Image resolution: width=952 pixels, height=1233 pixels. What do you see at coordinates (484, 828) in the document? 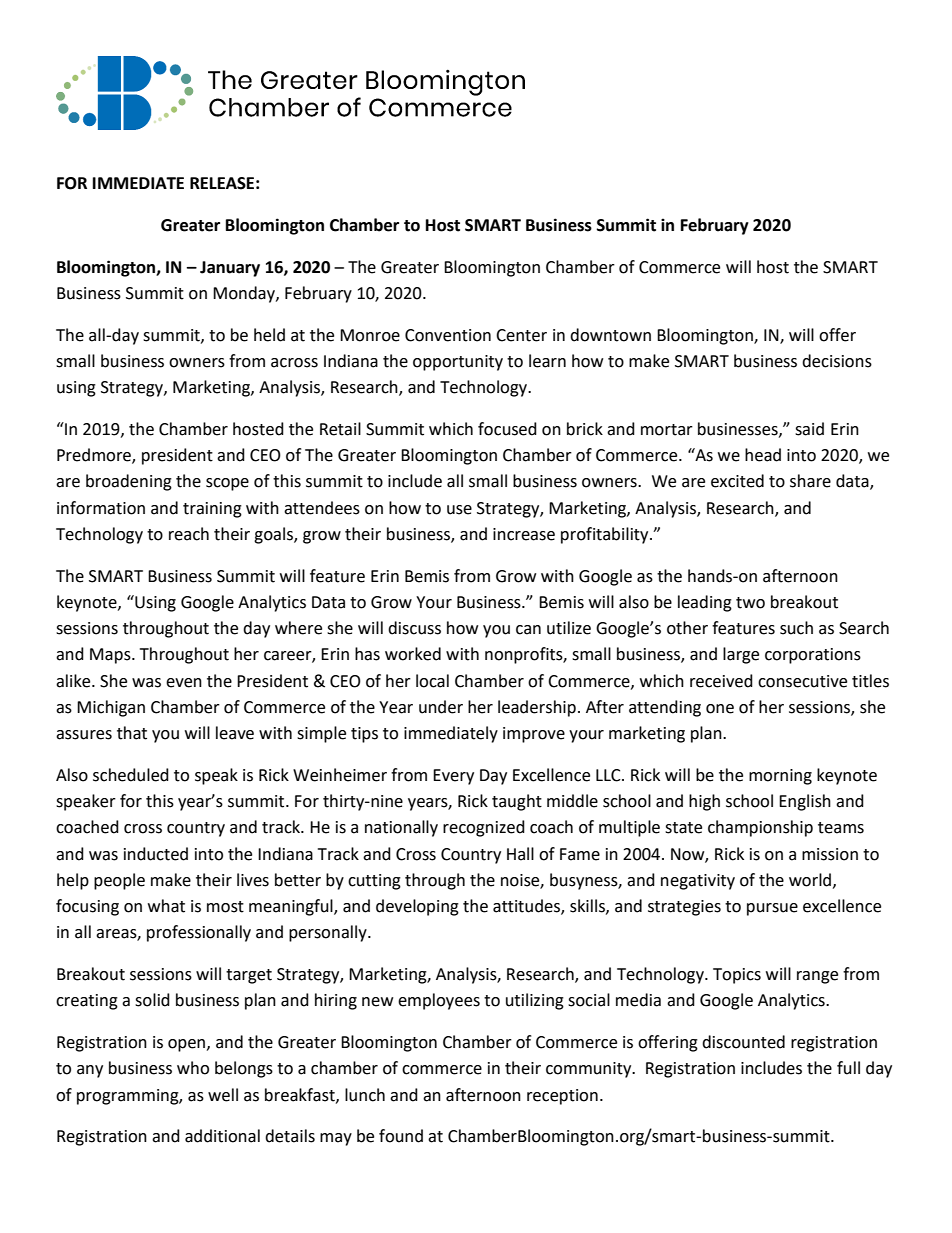
I see `recognized` at bounding box center [484, 828].
